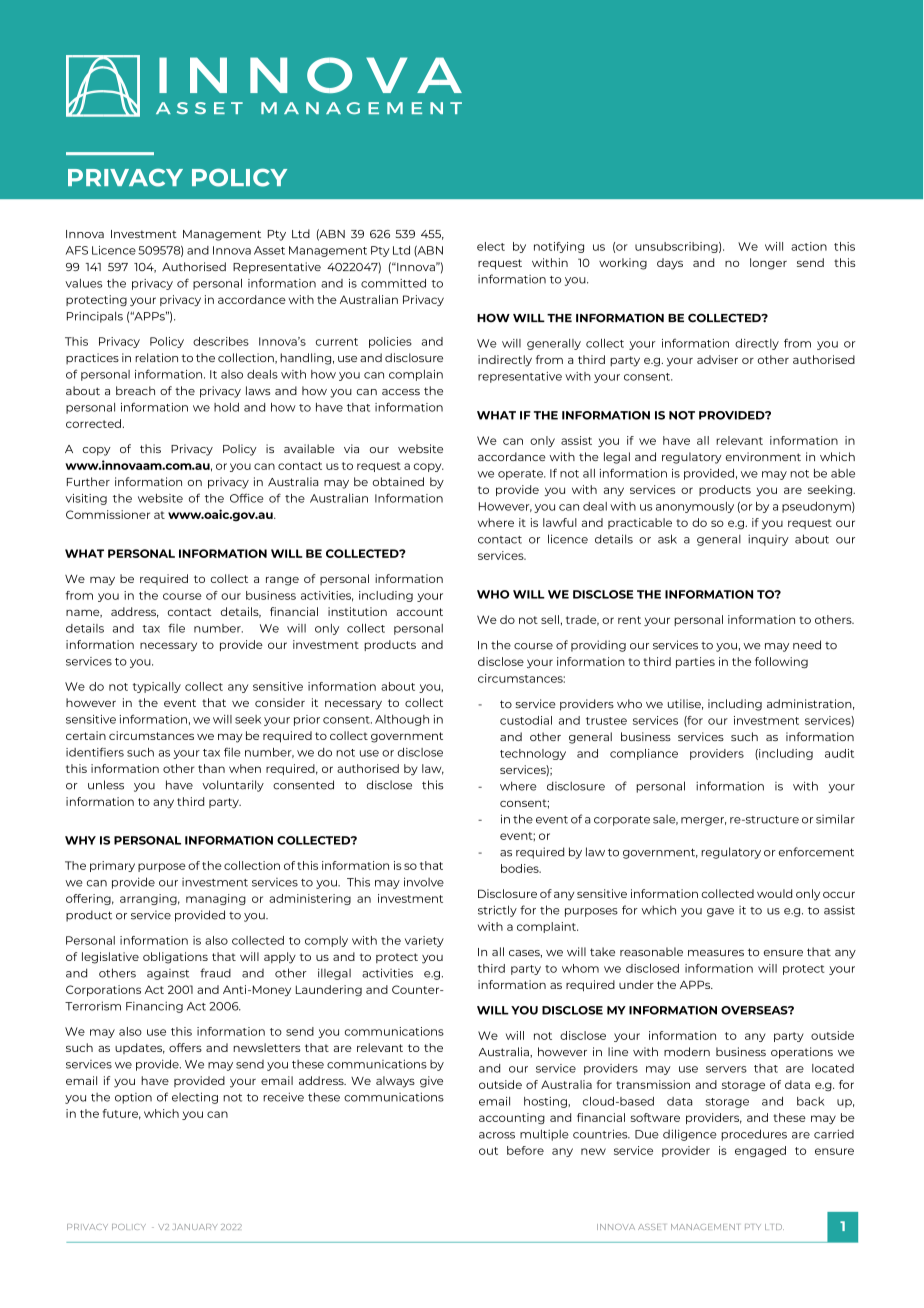 This document has width=924, height=1308. What do you see at coordinates (83, 283) in the document?
I see `values` at bounding box center [83, 283].
